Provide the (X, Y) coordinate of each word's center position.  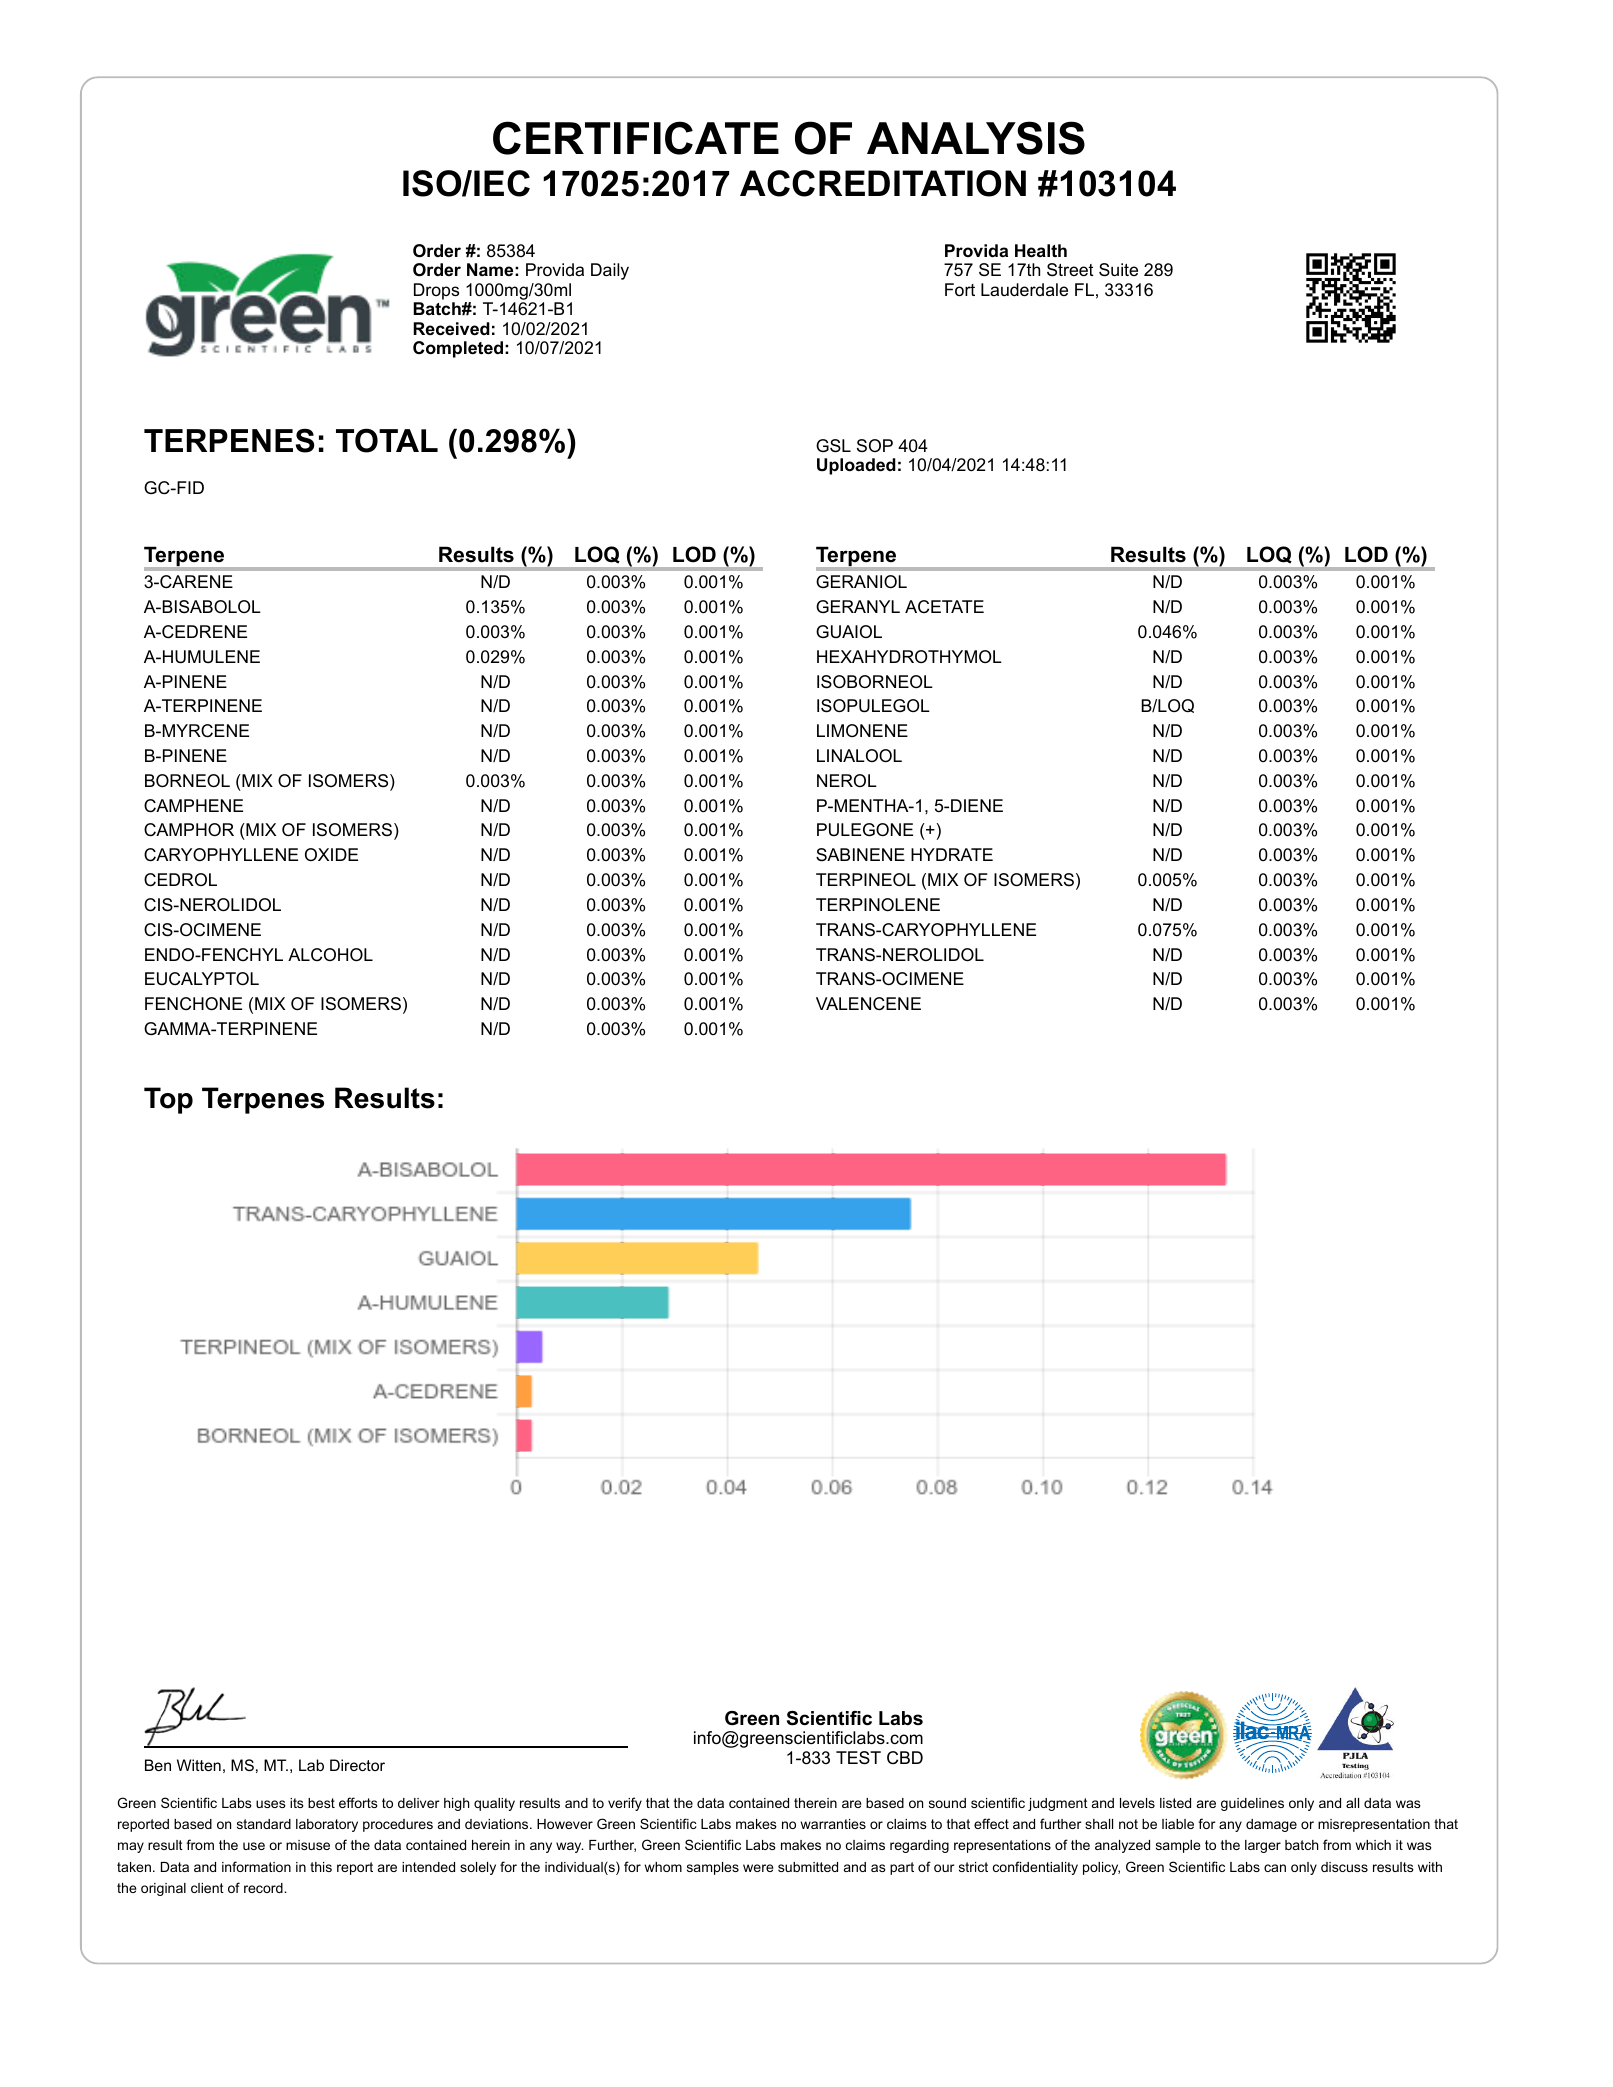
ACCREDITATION (883, 183)
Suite (1118, 270)
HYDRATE (952, 854)
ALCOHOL (330, 954)
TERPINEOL (866, 879)
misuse (308, 1845)
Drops (436, 291)
